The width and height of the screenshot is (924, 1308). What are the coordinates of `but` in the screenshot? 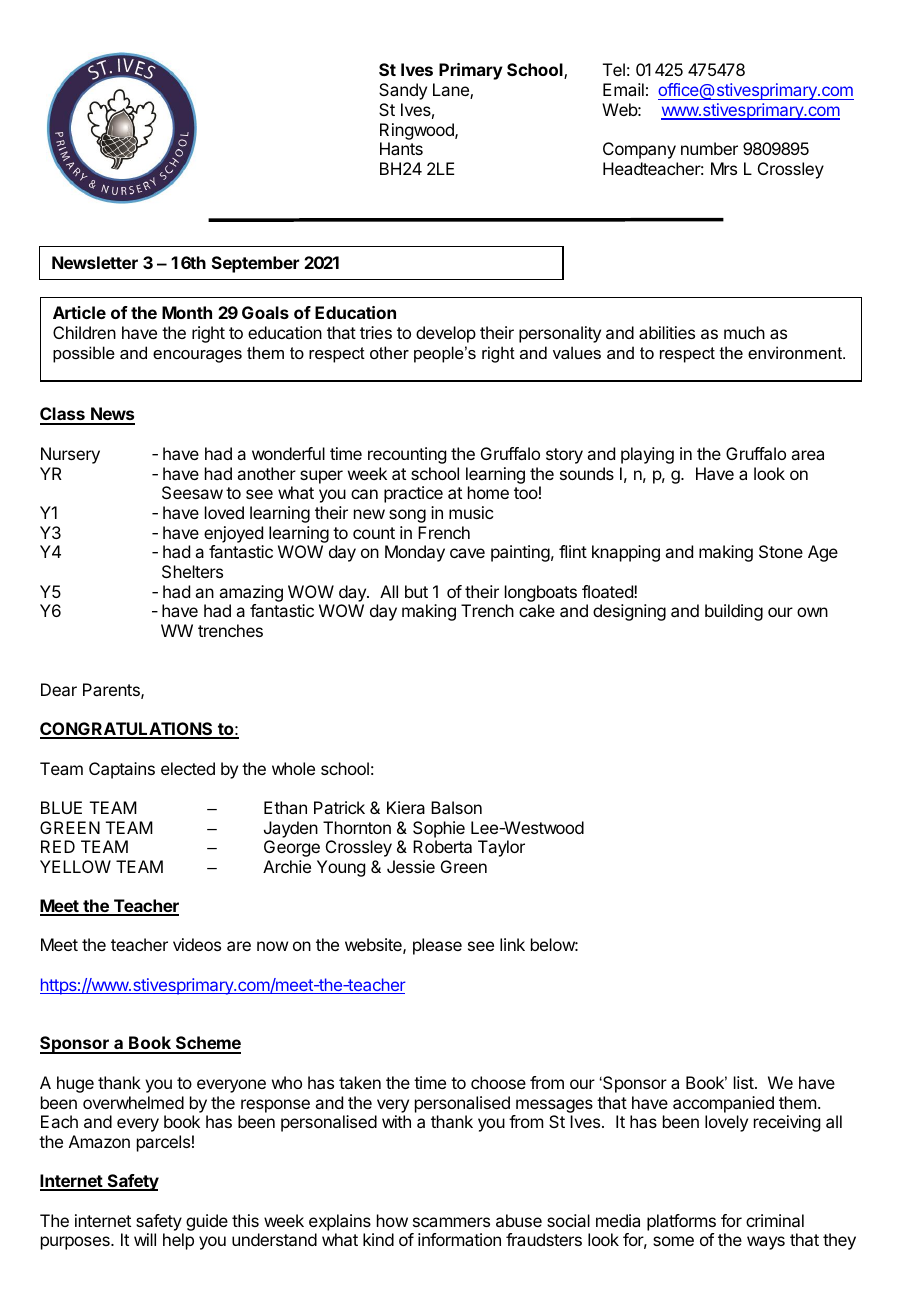 It's located at (416, 591).
